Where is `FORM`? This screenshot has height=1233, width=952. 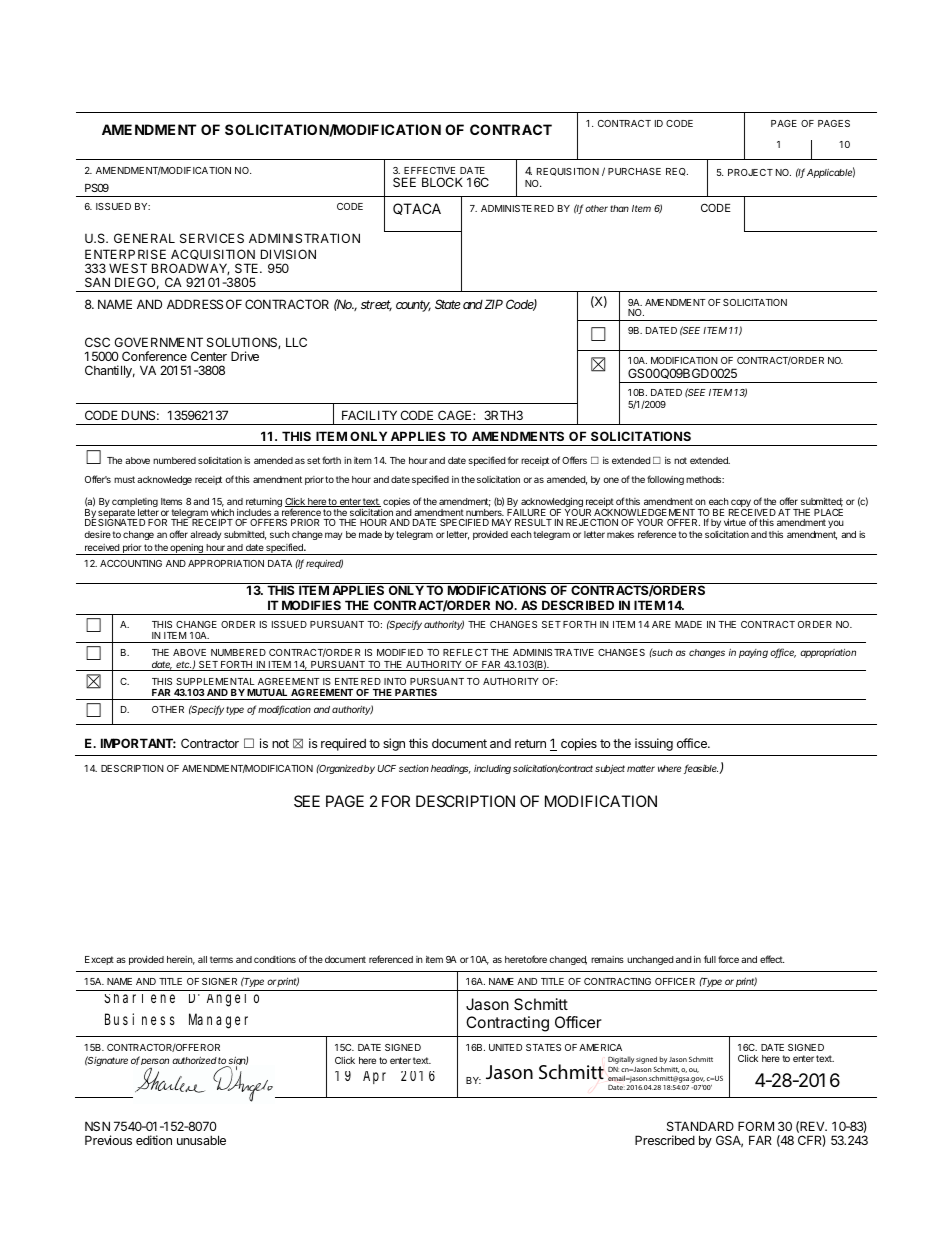 FORM is located at coordinates (756, 1126).
